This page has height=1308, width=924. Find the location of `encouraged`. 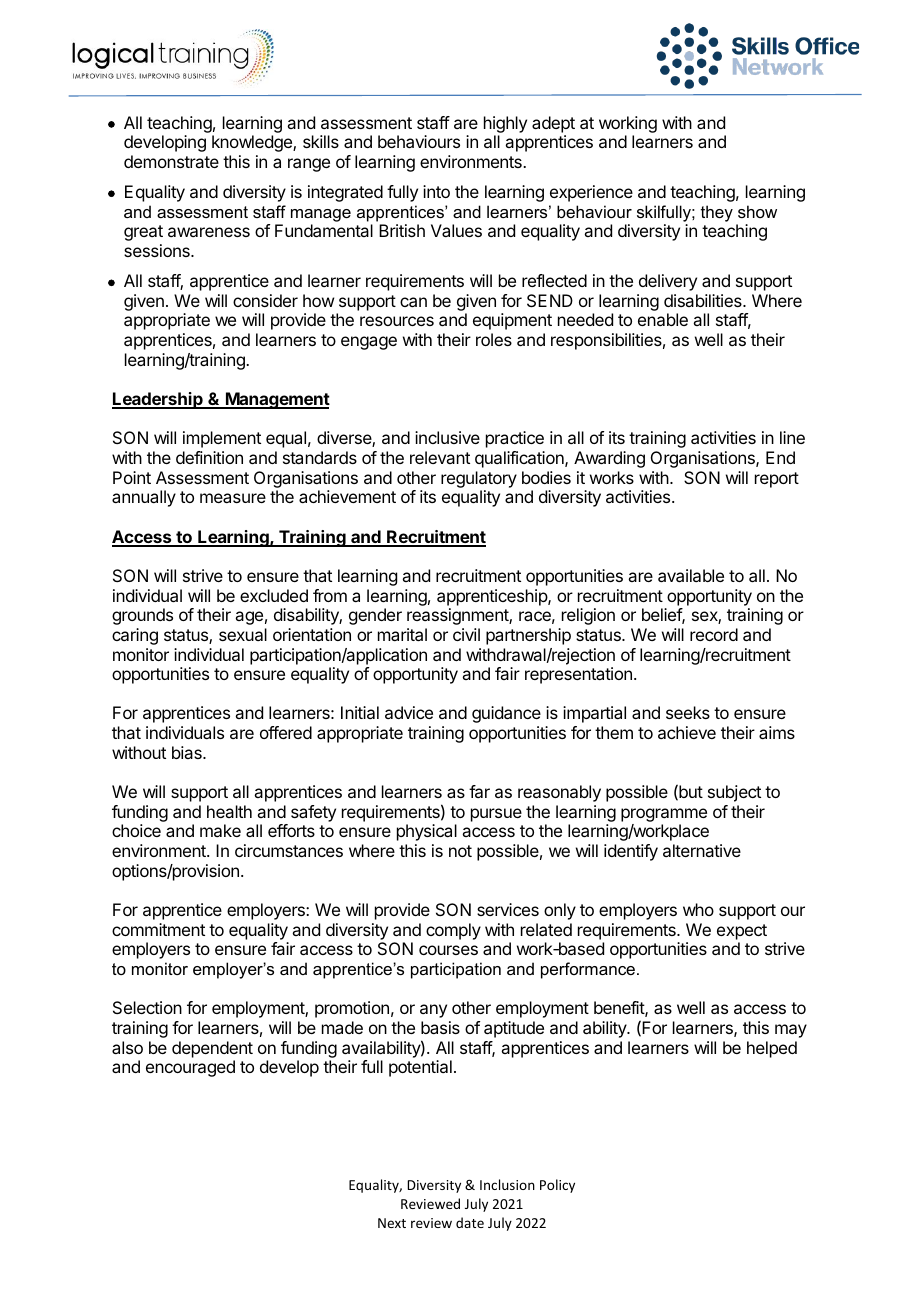

encouraged is located at coordinates (190, 1068).
